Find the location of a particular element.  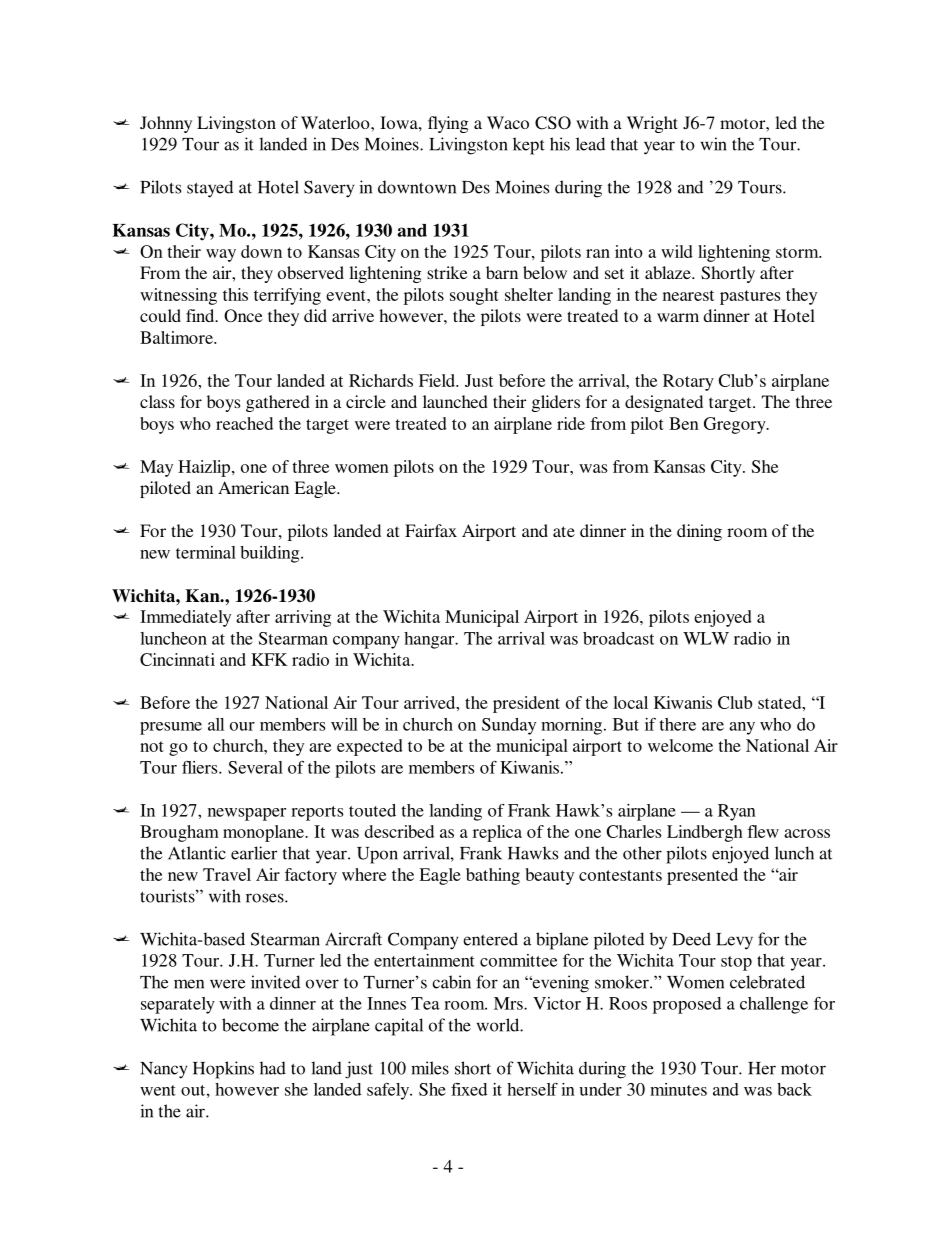

Fairfax is located at coordinates (431, 530).
